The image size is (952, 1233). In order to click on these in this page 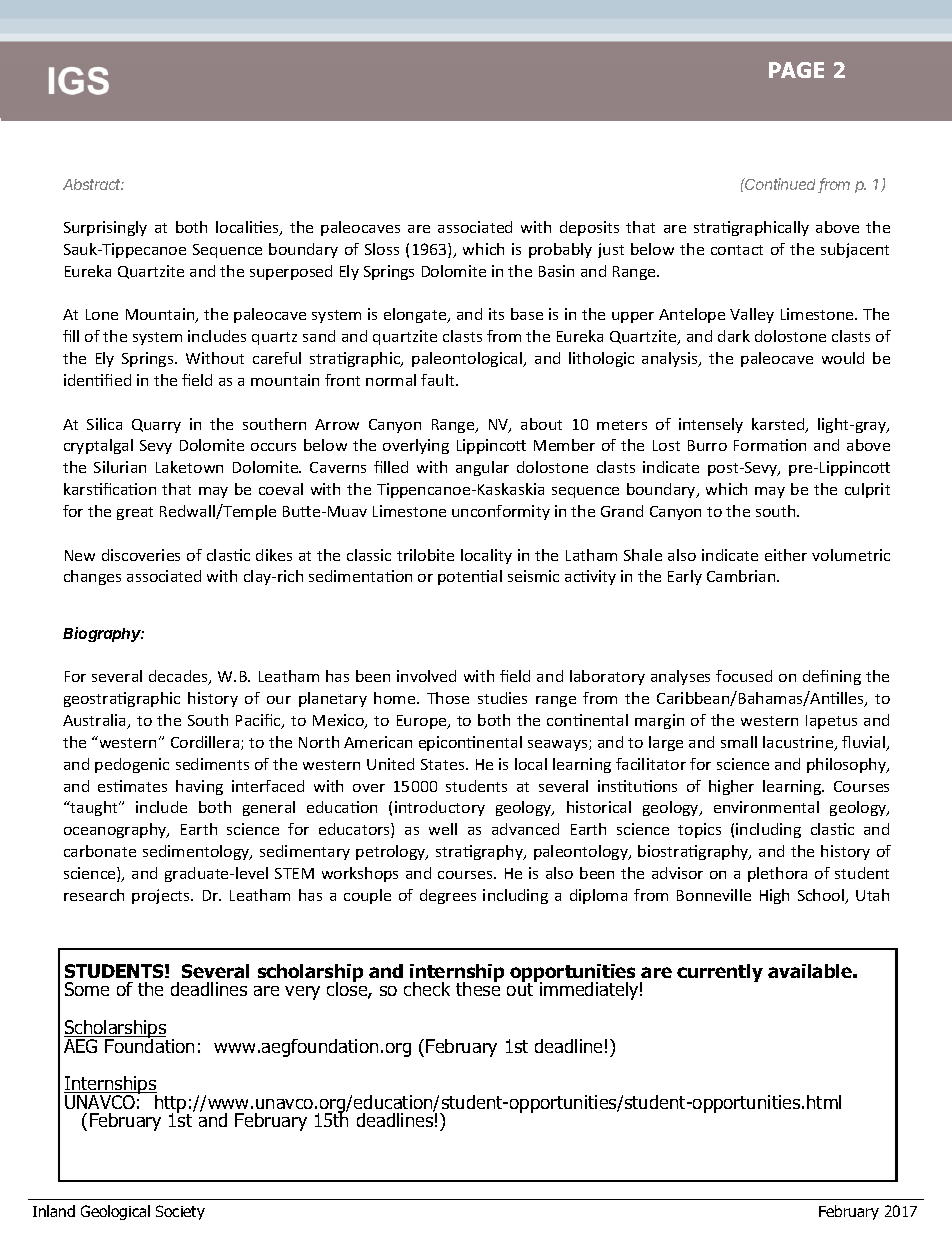, I will do `click(478, 988)`.
